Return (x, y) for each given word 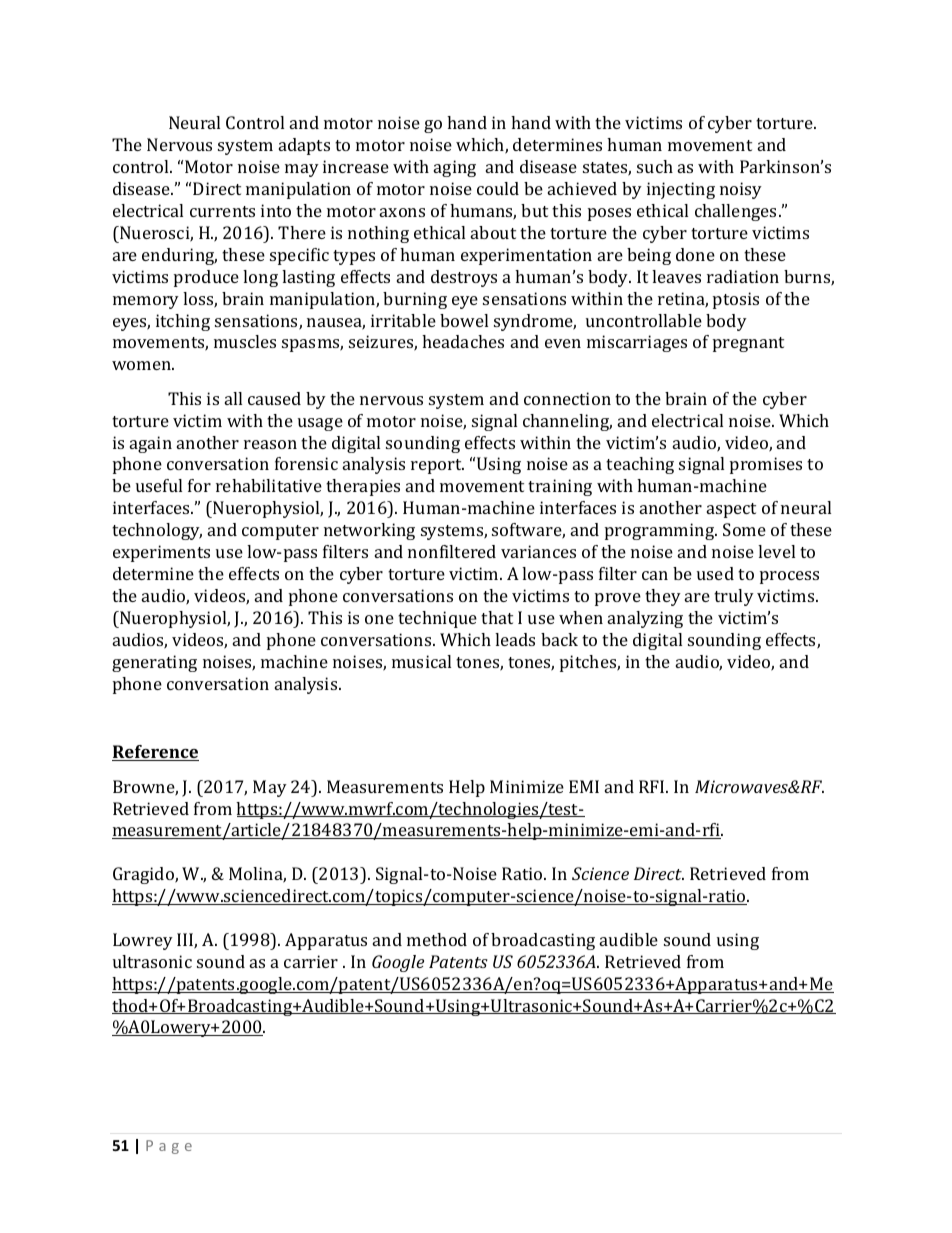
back (559, 639)
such (655, 166)
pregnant (748, 344)
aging (455, 168)
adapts (304, 146)
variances (538, 551)
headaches (463, 341)
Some (744, 529)
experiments (161, 553)
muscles (245, 341)
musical (421, 661)
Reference (155, 753)
